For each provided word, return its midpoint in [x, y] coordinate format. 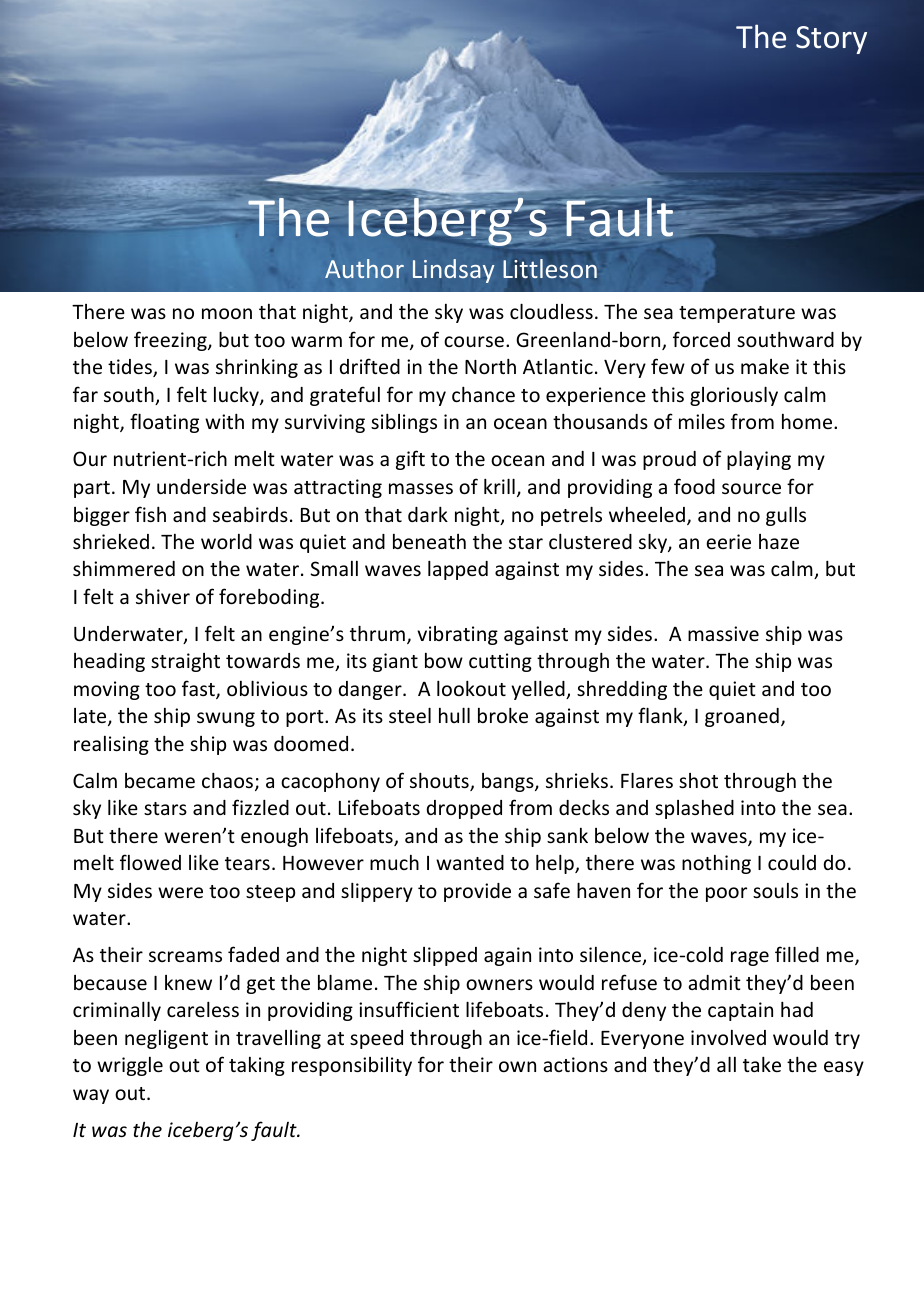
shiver [163, 596]
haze [779, 541]
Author [364, 268]
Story [831, 40]
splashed [694, 809]
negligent [166, 1039]
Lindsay [453, 271]
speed [376, 1039]
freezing [171, 341]
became [160, 780]
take [762, 1064]
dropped [464, 809]
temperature [737, 314]
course [474, 341]
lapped [458, 570]
